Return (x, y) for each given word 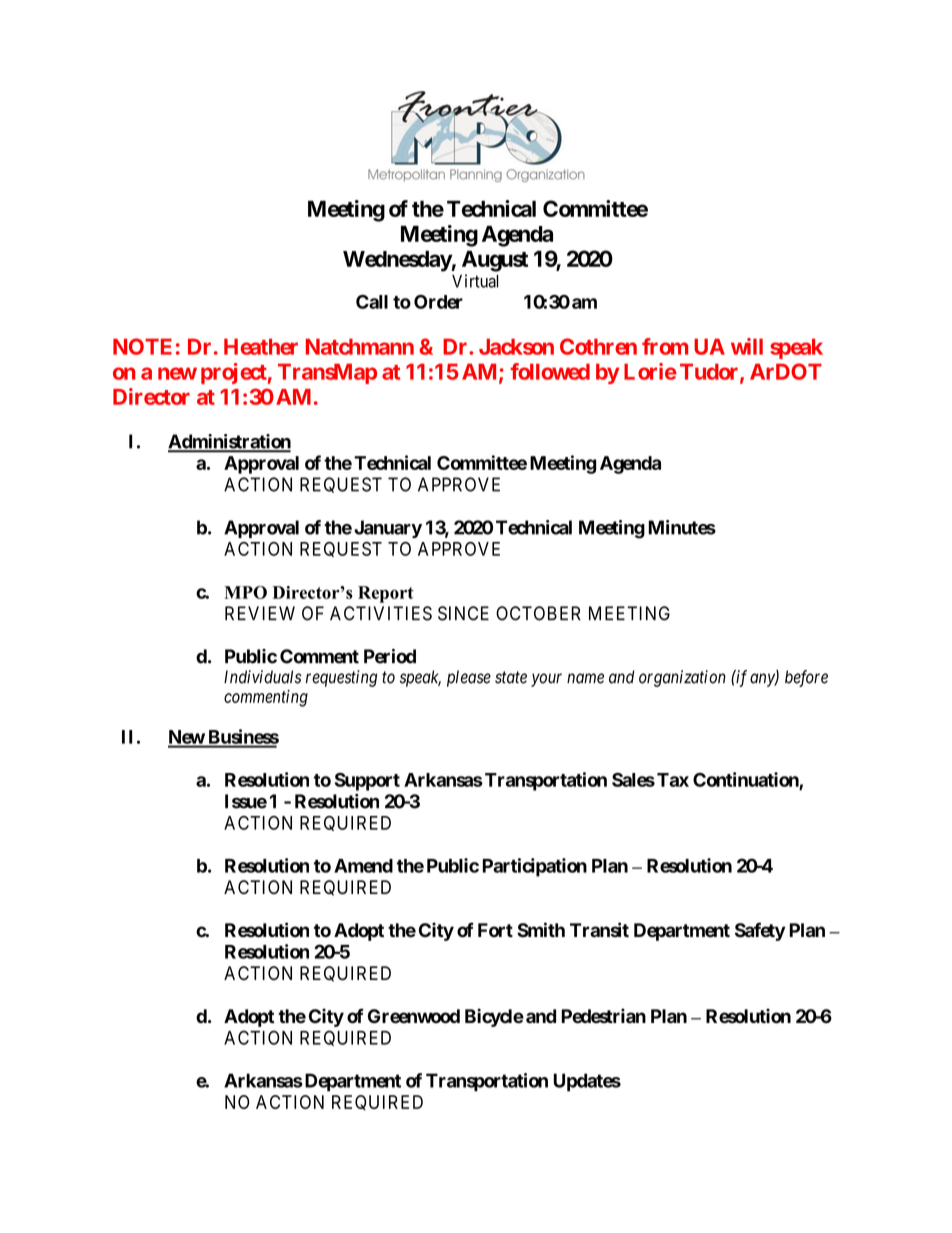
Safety (760, 931)
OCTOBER (538, 613)
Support (367, 782)
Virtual (475, 281)
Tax (673, 780)
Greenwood (414, 1016)
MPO (246, 592)
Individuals (263, 677)
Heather (261, 346)
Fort (495, 930)
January (388, 529)
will (747, 346)
